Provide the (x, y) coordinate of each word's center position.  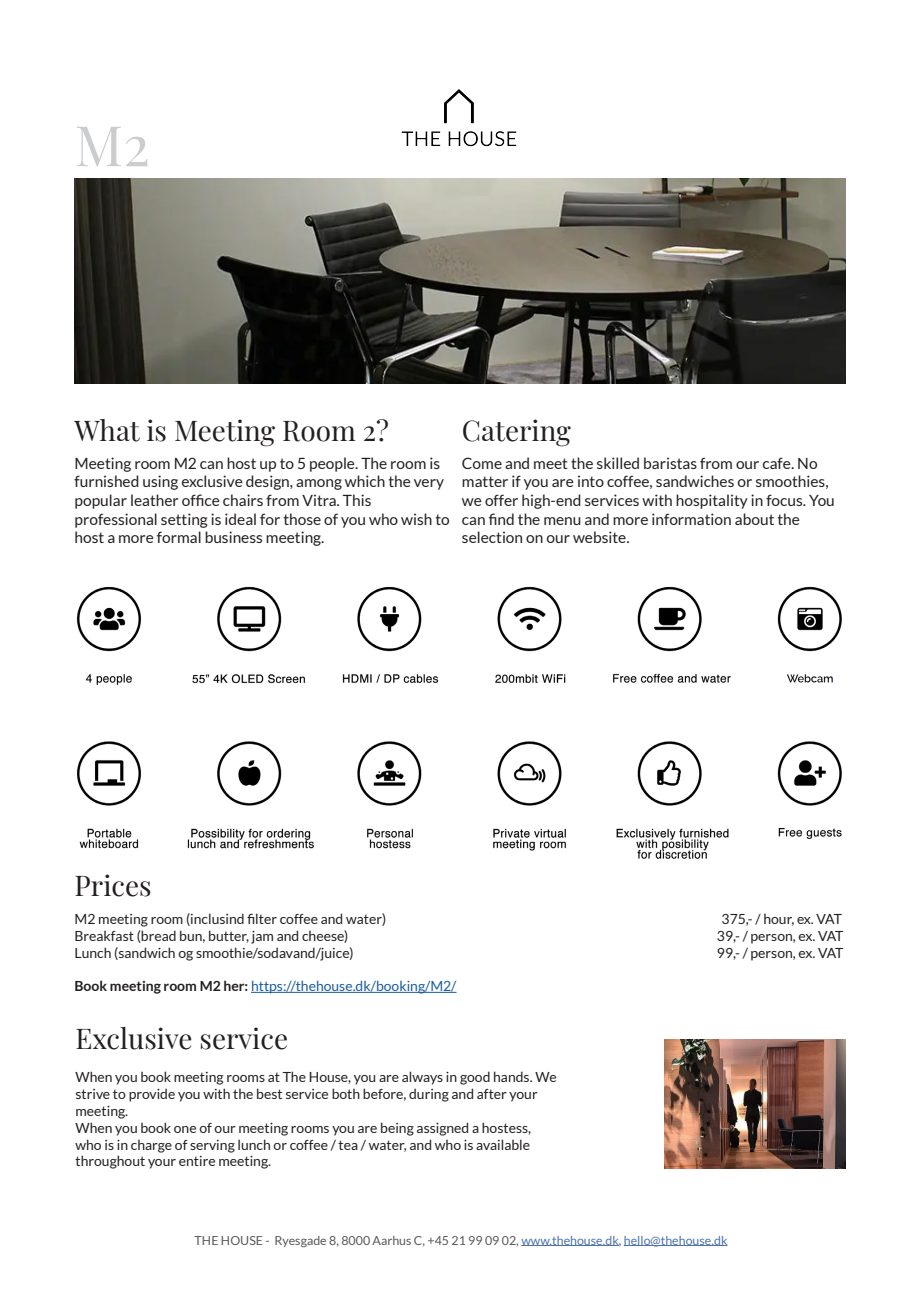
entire (197, 1161)
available (503, 1144)
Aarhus (391, 1240)
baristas (670, 463)
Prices (113, 885)
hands (513, 1076)
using (160, 482)
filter (262, 918)
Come (482, 463)
